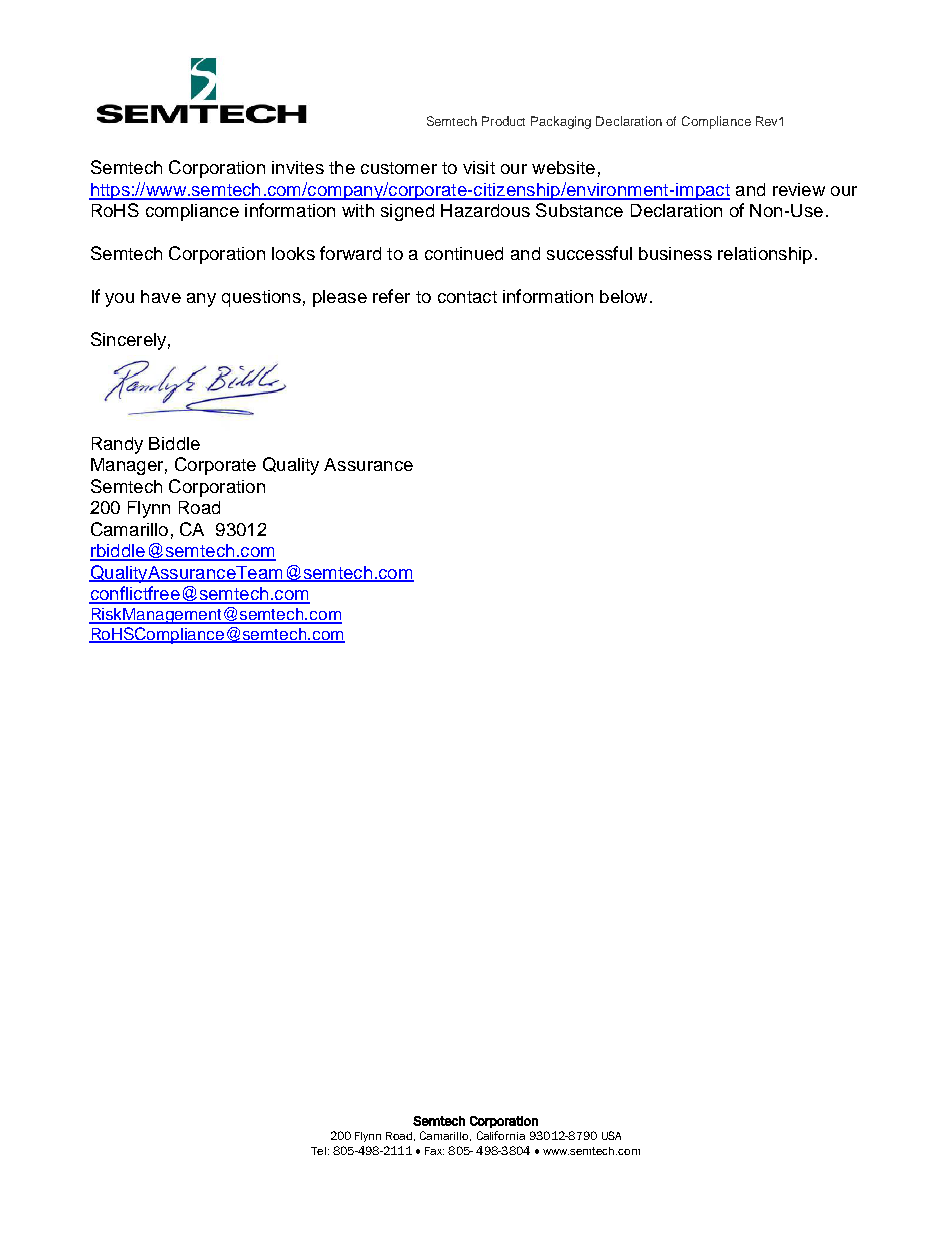  I want to click on contact, so click(467, 297).
